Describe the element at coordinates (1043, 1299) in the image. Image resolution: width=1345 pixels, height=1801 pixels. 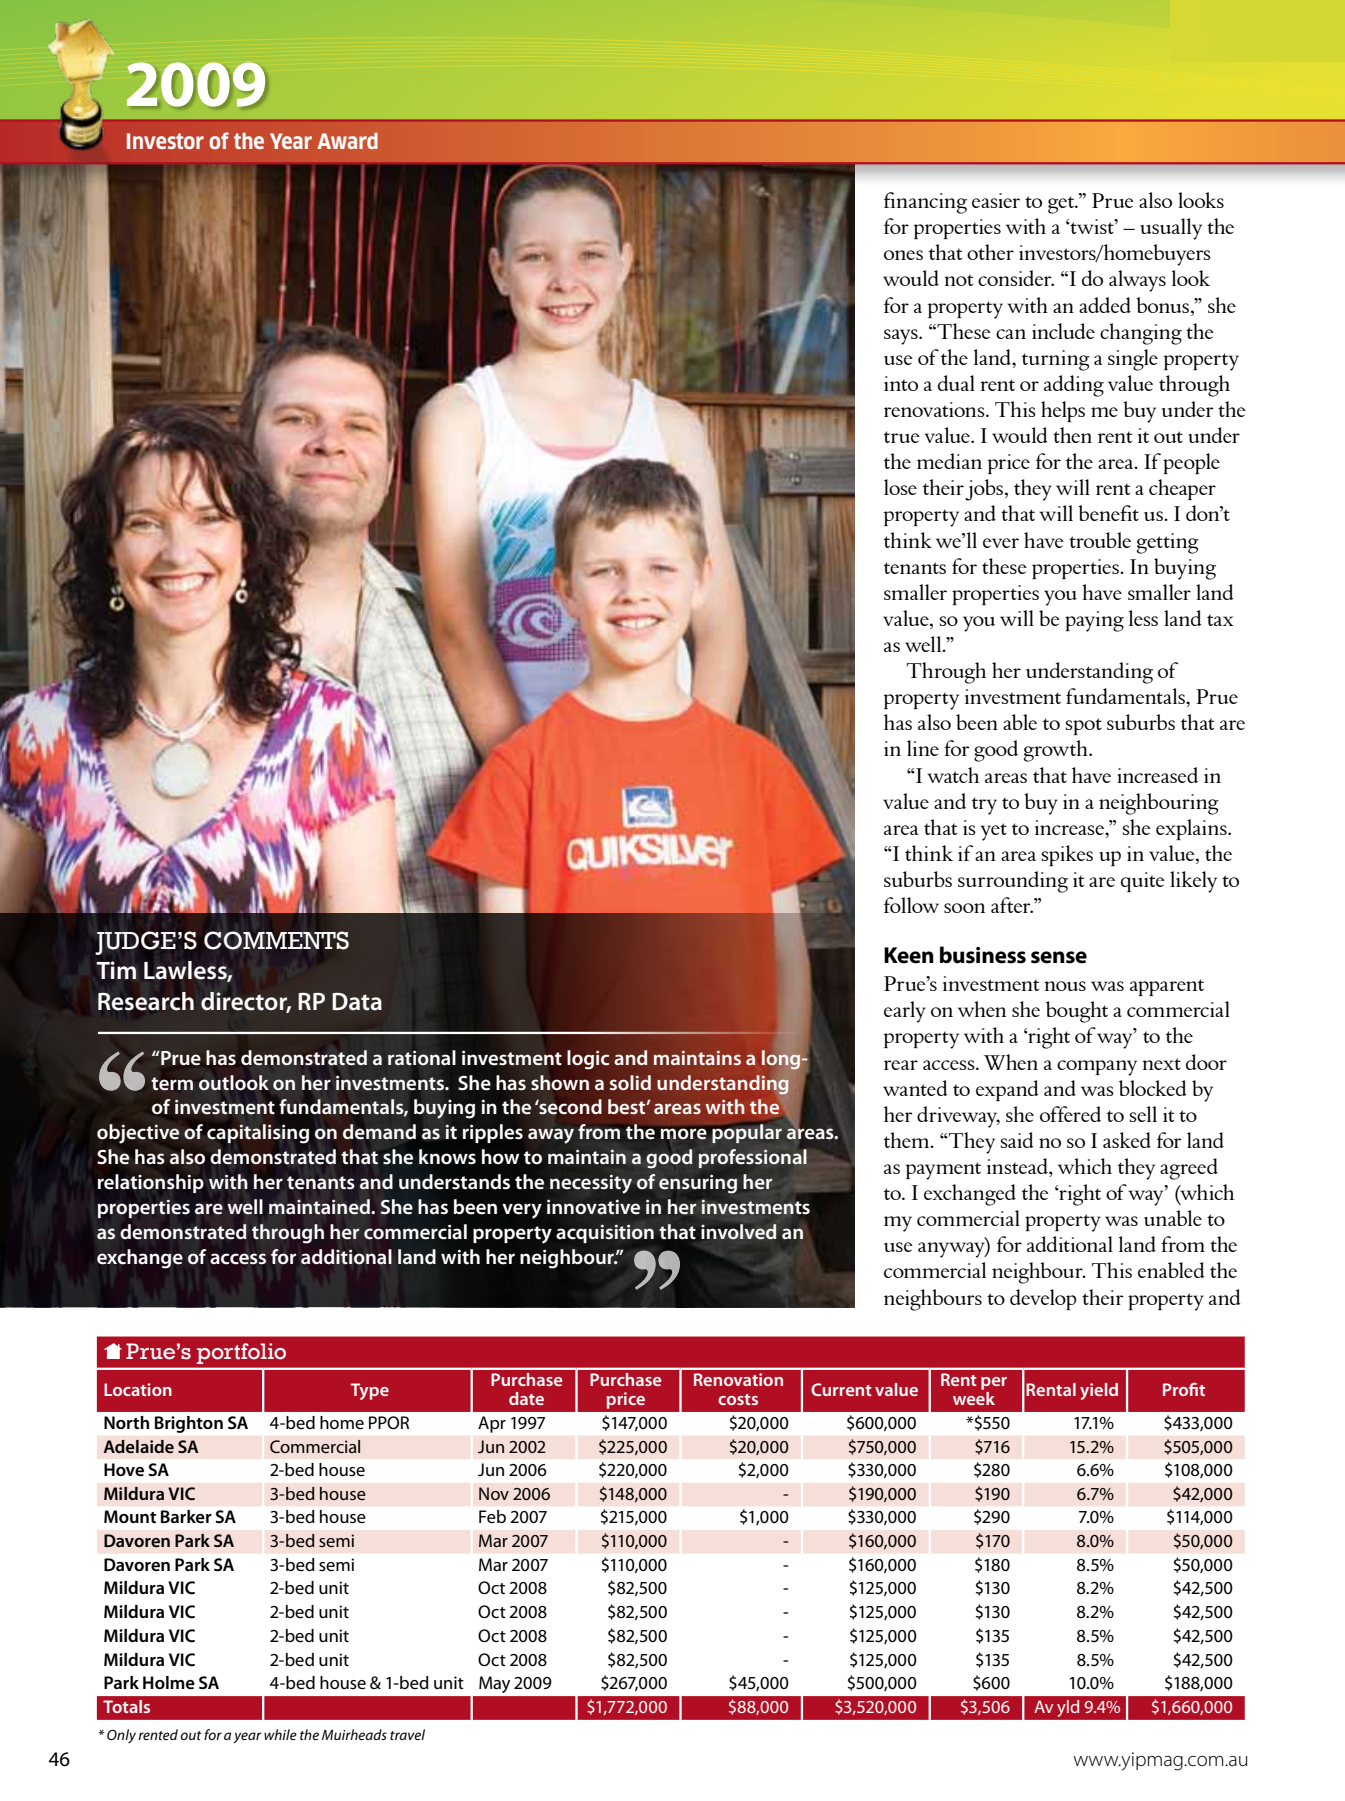
I see `develop` at that location.
